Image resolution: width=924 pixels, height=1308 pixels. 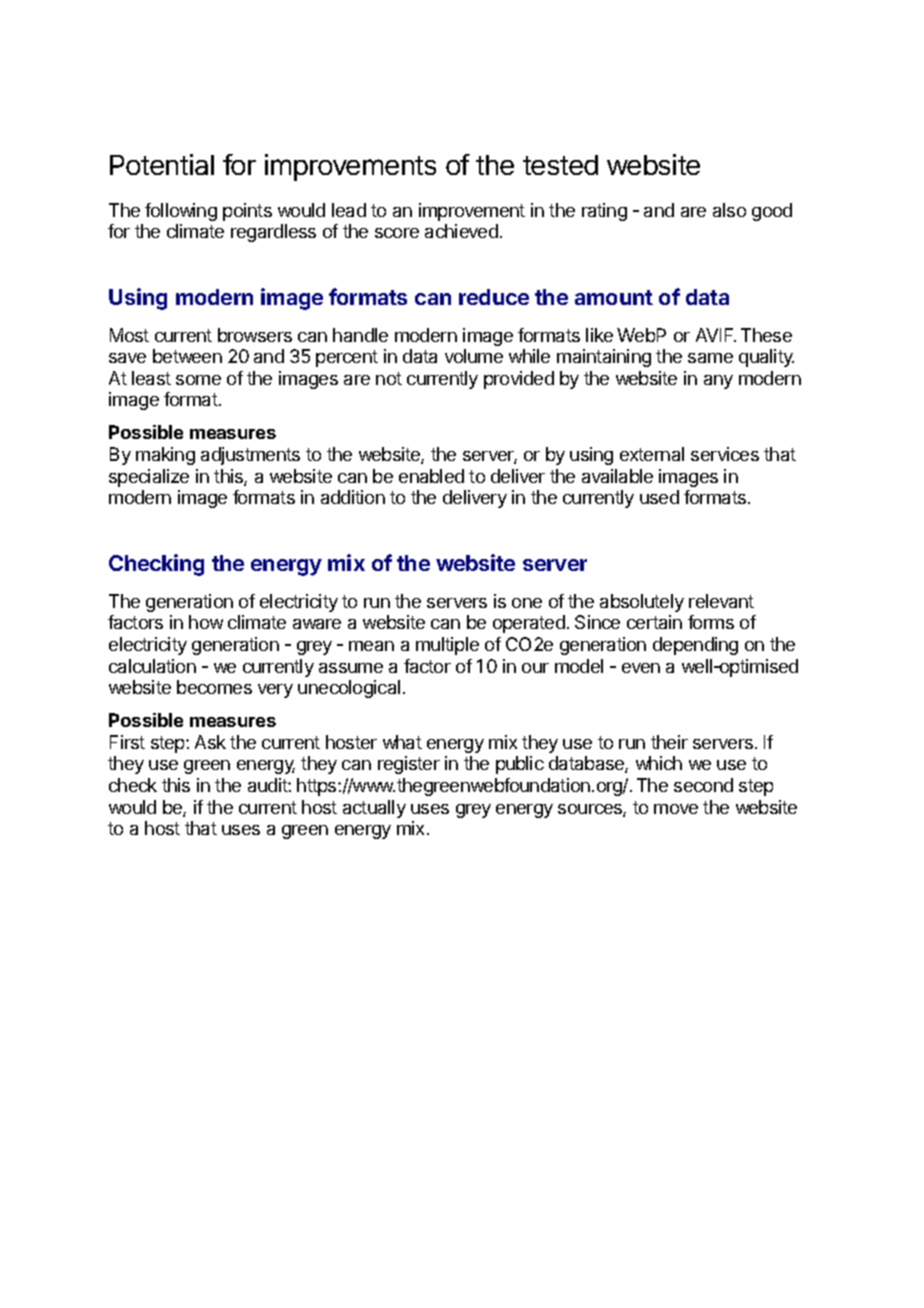 I want to click on enabled, so click(x=431, y=476).
